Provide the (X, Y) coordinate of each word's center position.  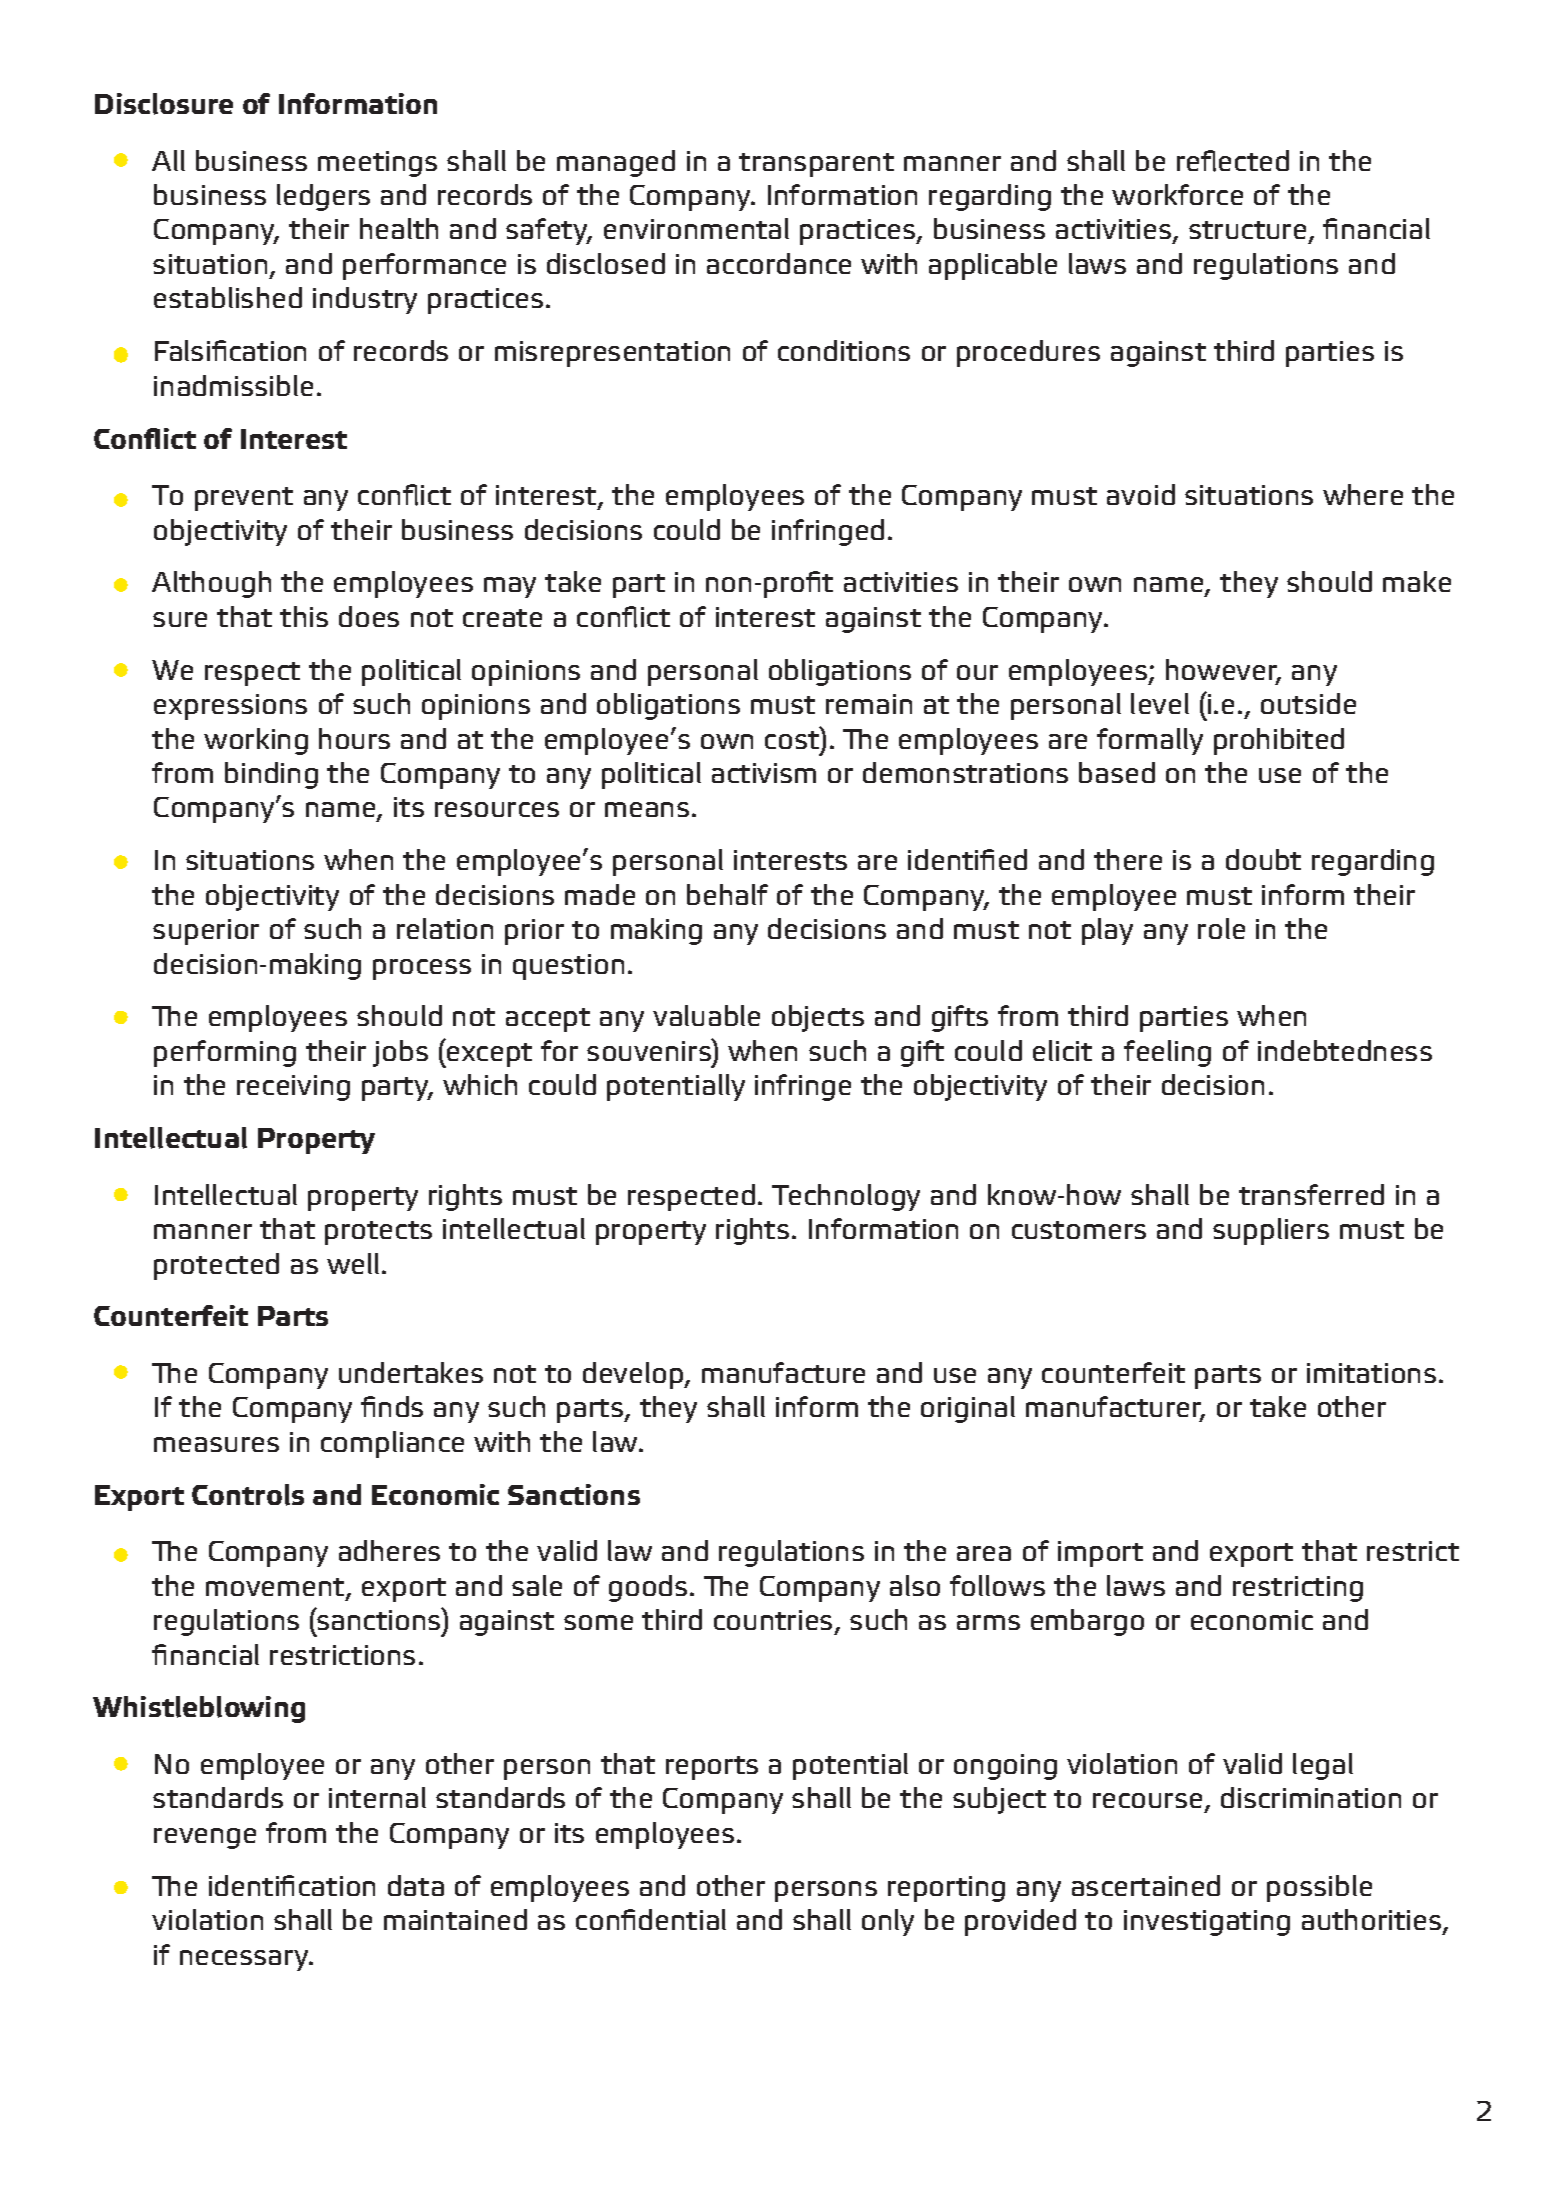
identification (292, 1885)
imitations (1371, 1373)
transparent (816, 165)
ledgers (323, 197)
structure (1247, 230)
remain (869, 704)
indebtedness (1345, 1050)
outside (1308, 703)
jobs (400, 1053)
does (369, 616)
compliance (392, 1444)
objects (818, 1018)
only (888, 1922)
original (968, 1409)
